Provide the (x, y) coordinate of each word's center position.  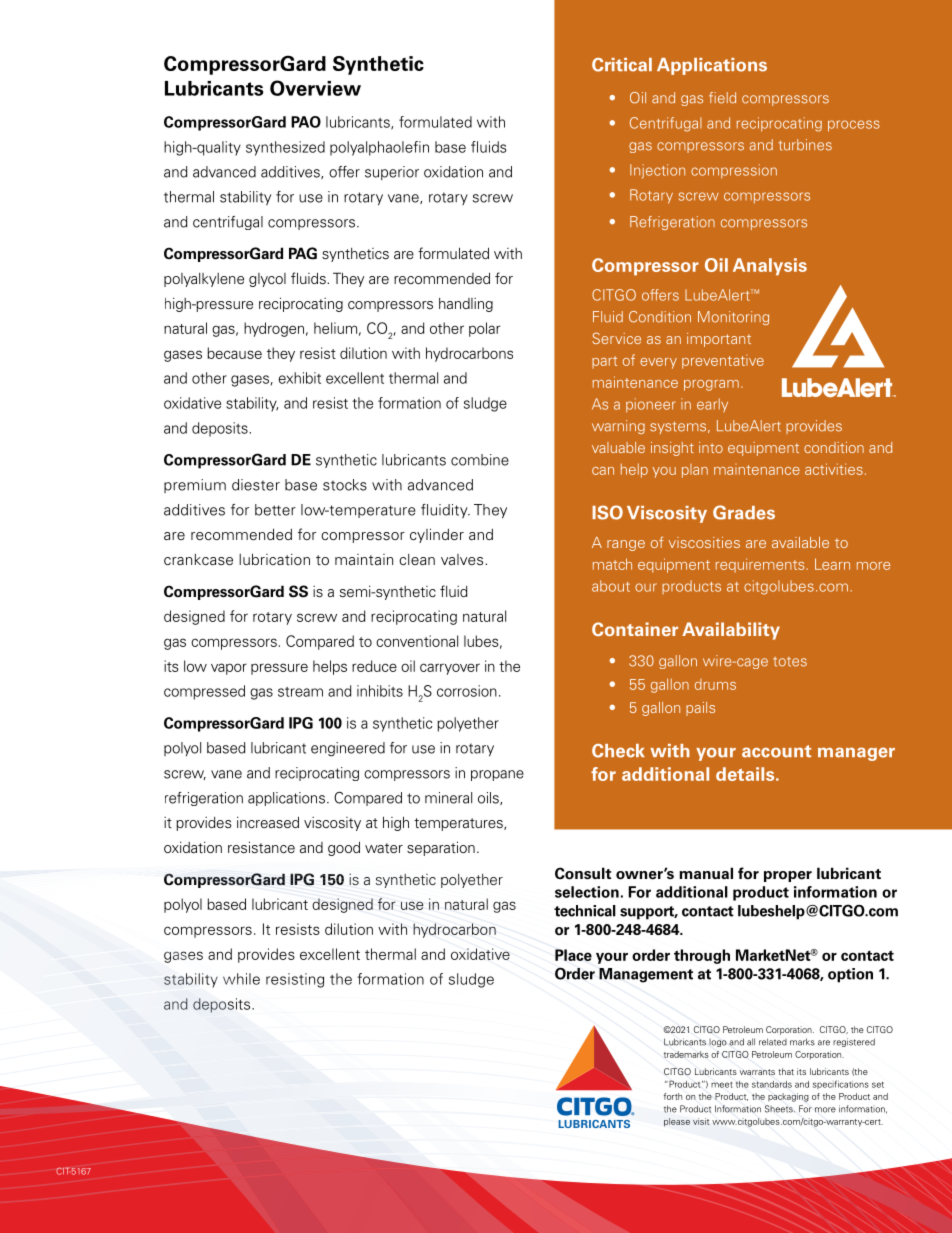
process (854, 126)
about (611, 586)
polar (484, 329)
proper (788, 876)
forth (673, 1096)
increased (268, 822)
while (241, 979)
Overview (315, 88)
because (234, 353)
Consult (583, 873)
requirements (760, 565)
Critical (622, 65)
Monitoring (733, 318)
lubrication (274, 559)
